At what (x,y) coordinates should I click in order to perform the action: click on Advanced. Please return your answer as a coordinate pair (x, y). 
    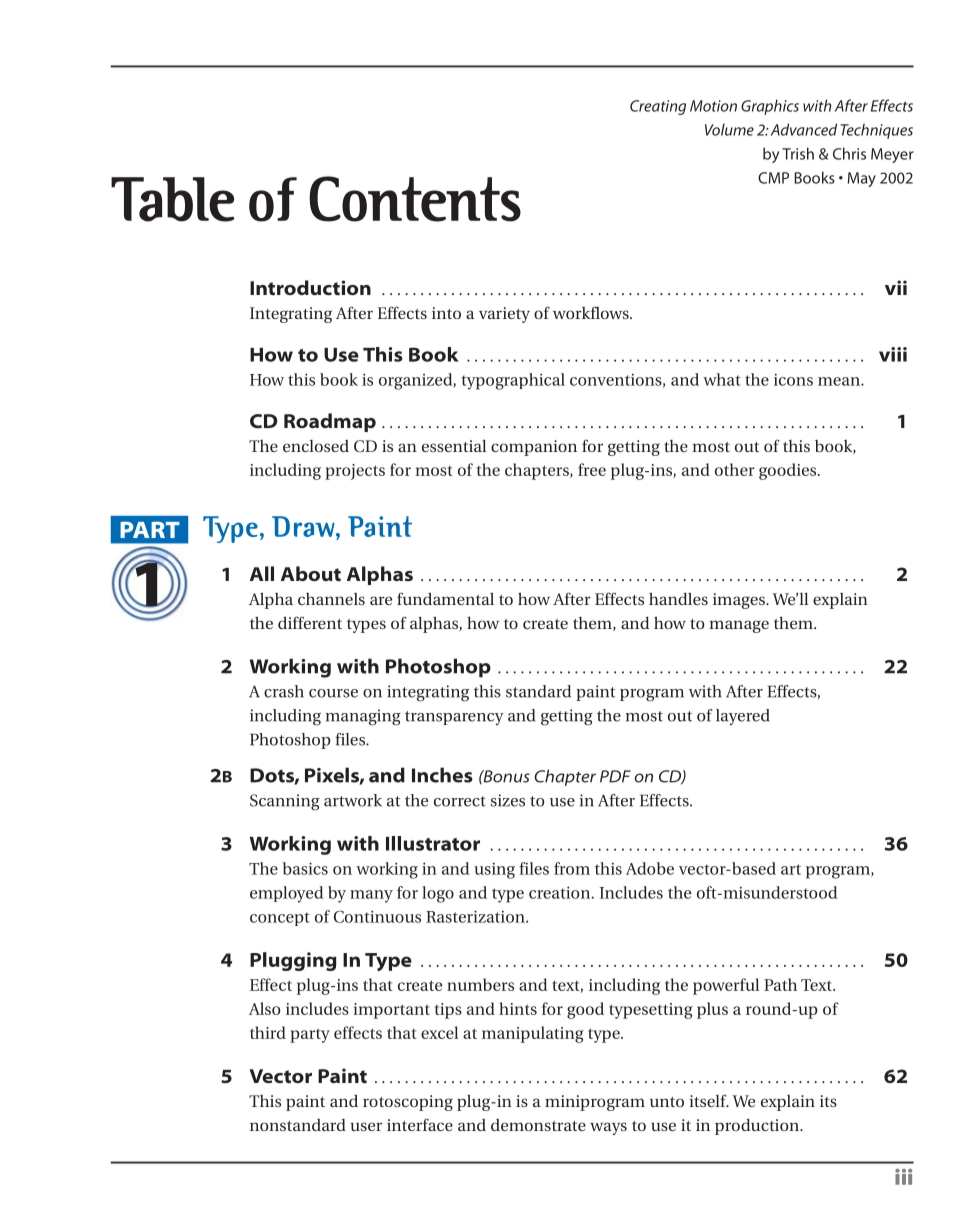
    Looking at the image, I should click on (804, 129).
